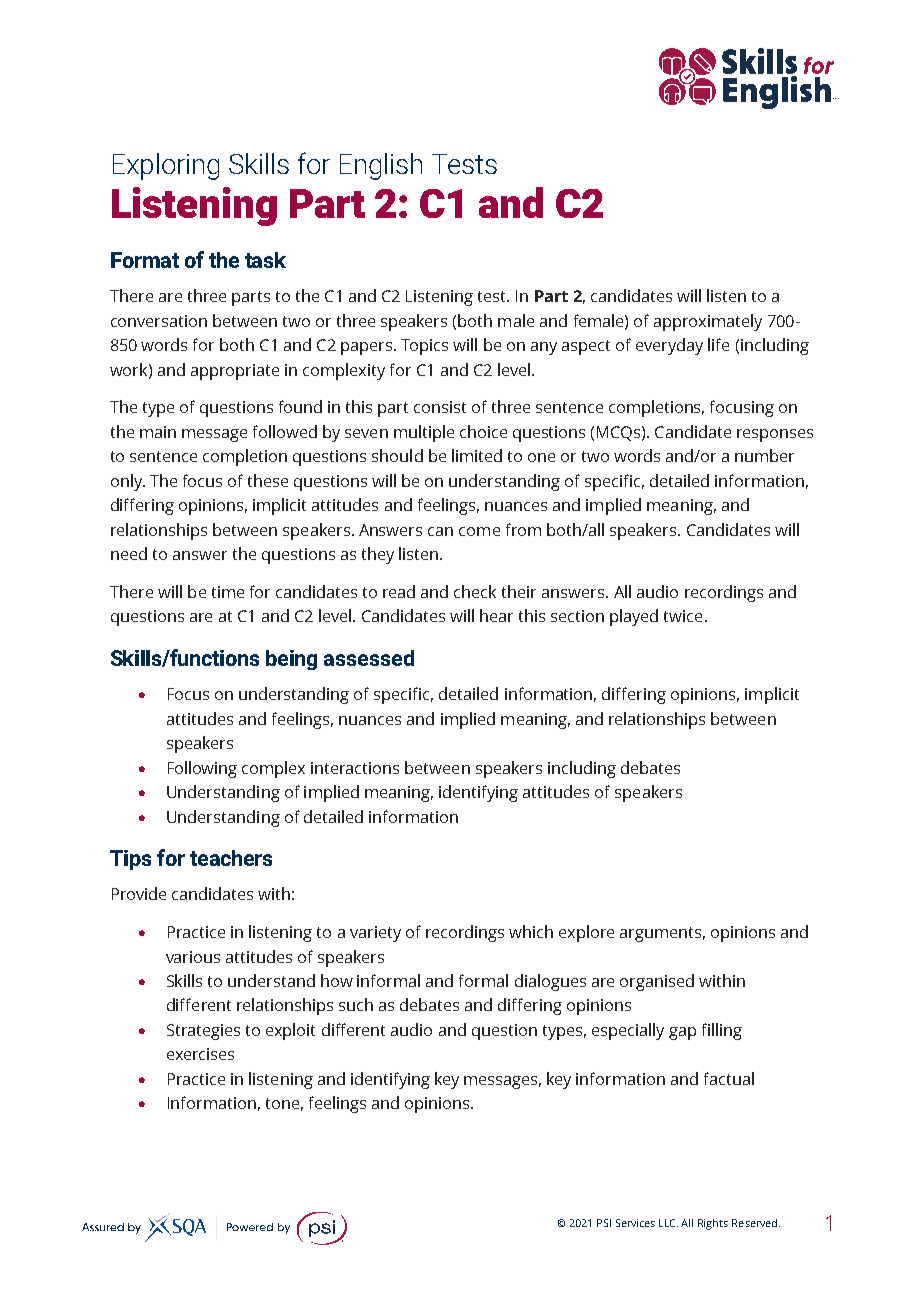 The height and width of the screenshot is (1309, 924). What do you see at coordinates (683, 616) in the screenshot?
I see `twice` at bounding box center [683, 616].
